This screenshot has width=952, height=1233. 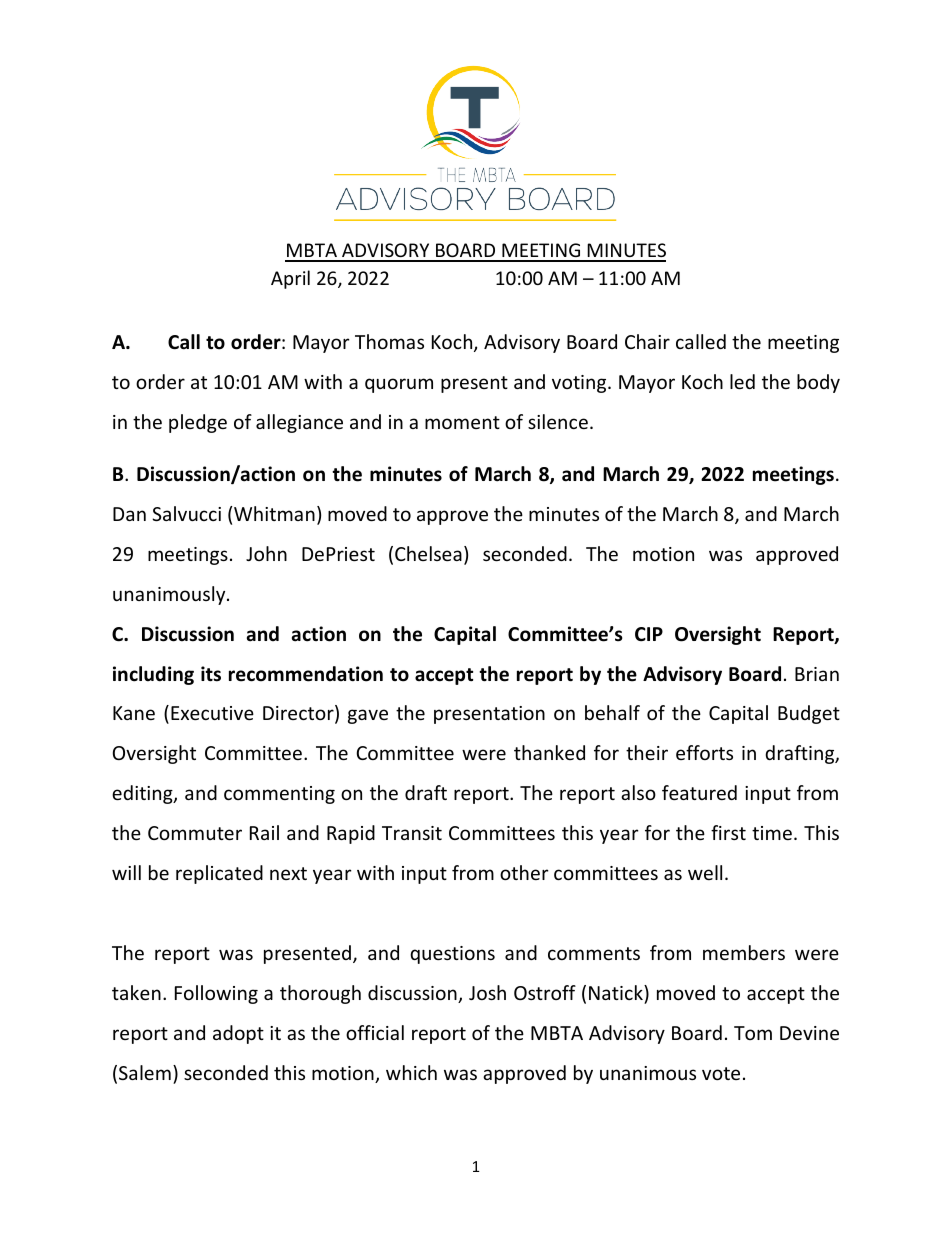 What do you see at coordinates (411, 1072) in the screenshot?
I see `which` at bounding box center [411, 1072].
